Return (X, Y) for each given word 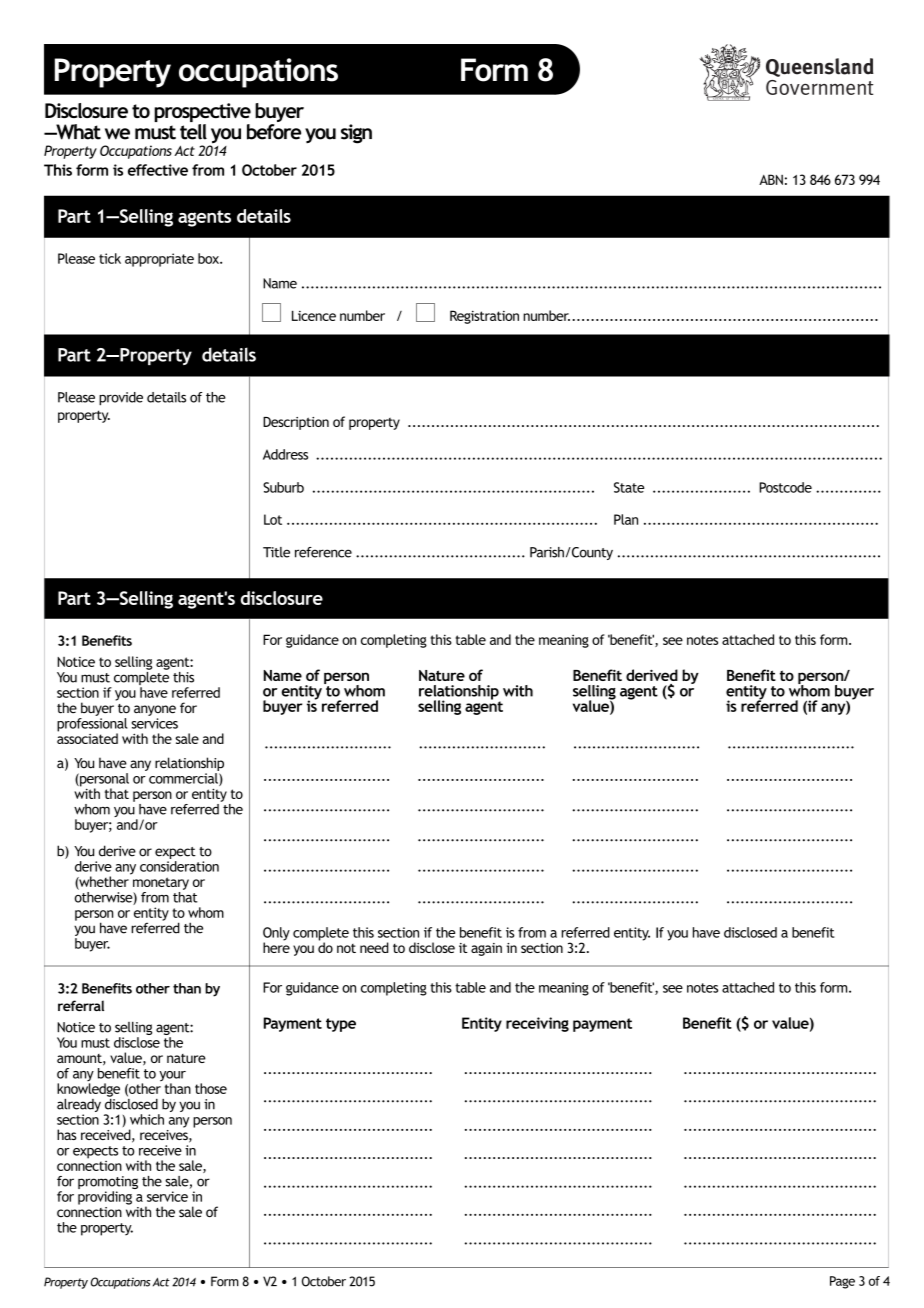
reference (323, 552)
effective (158, 170)
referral (81, 1005)
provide (121, 399)
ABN (771, 179)
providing (105, 1198)
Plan (626, 519)
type (341, 1025)
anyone (155, 710)
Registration (484, 317)
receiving (537, 1024)
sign (356, 134)
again (486, 949)
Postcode (785, 487)
